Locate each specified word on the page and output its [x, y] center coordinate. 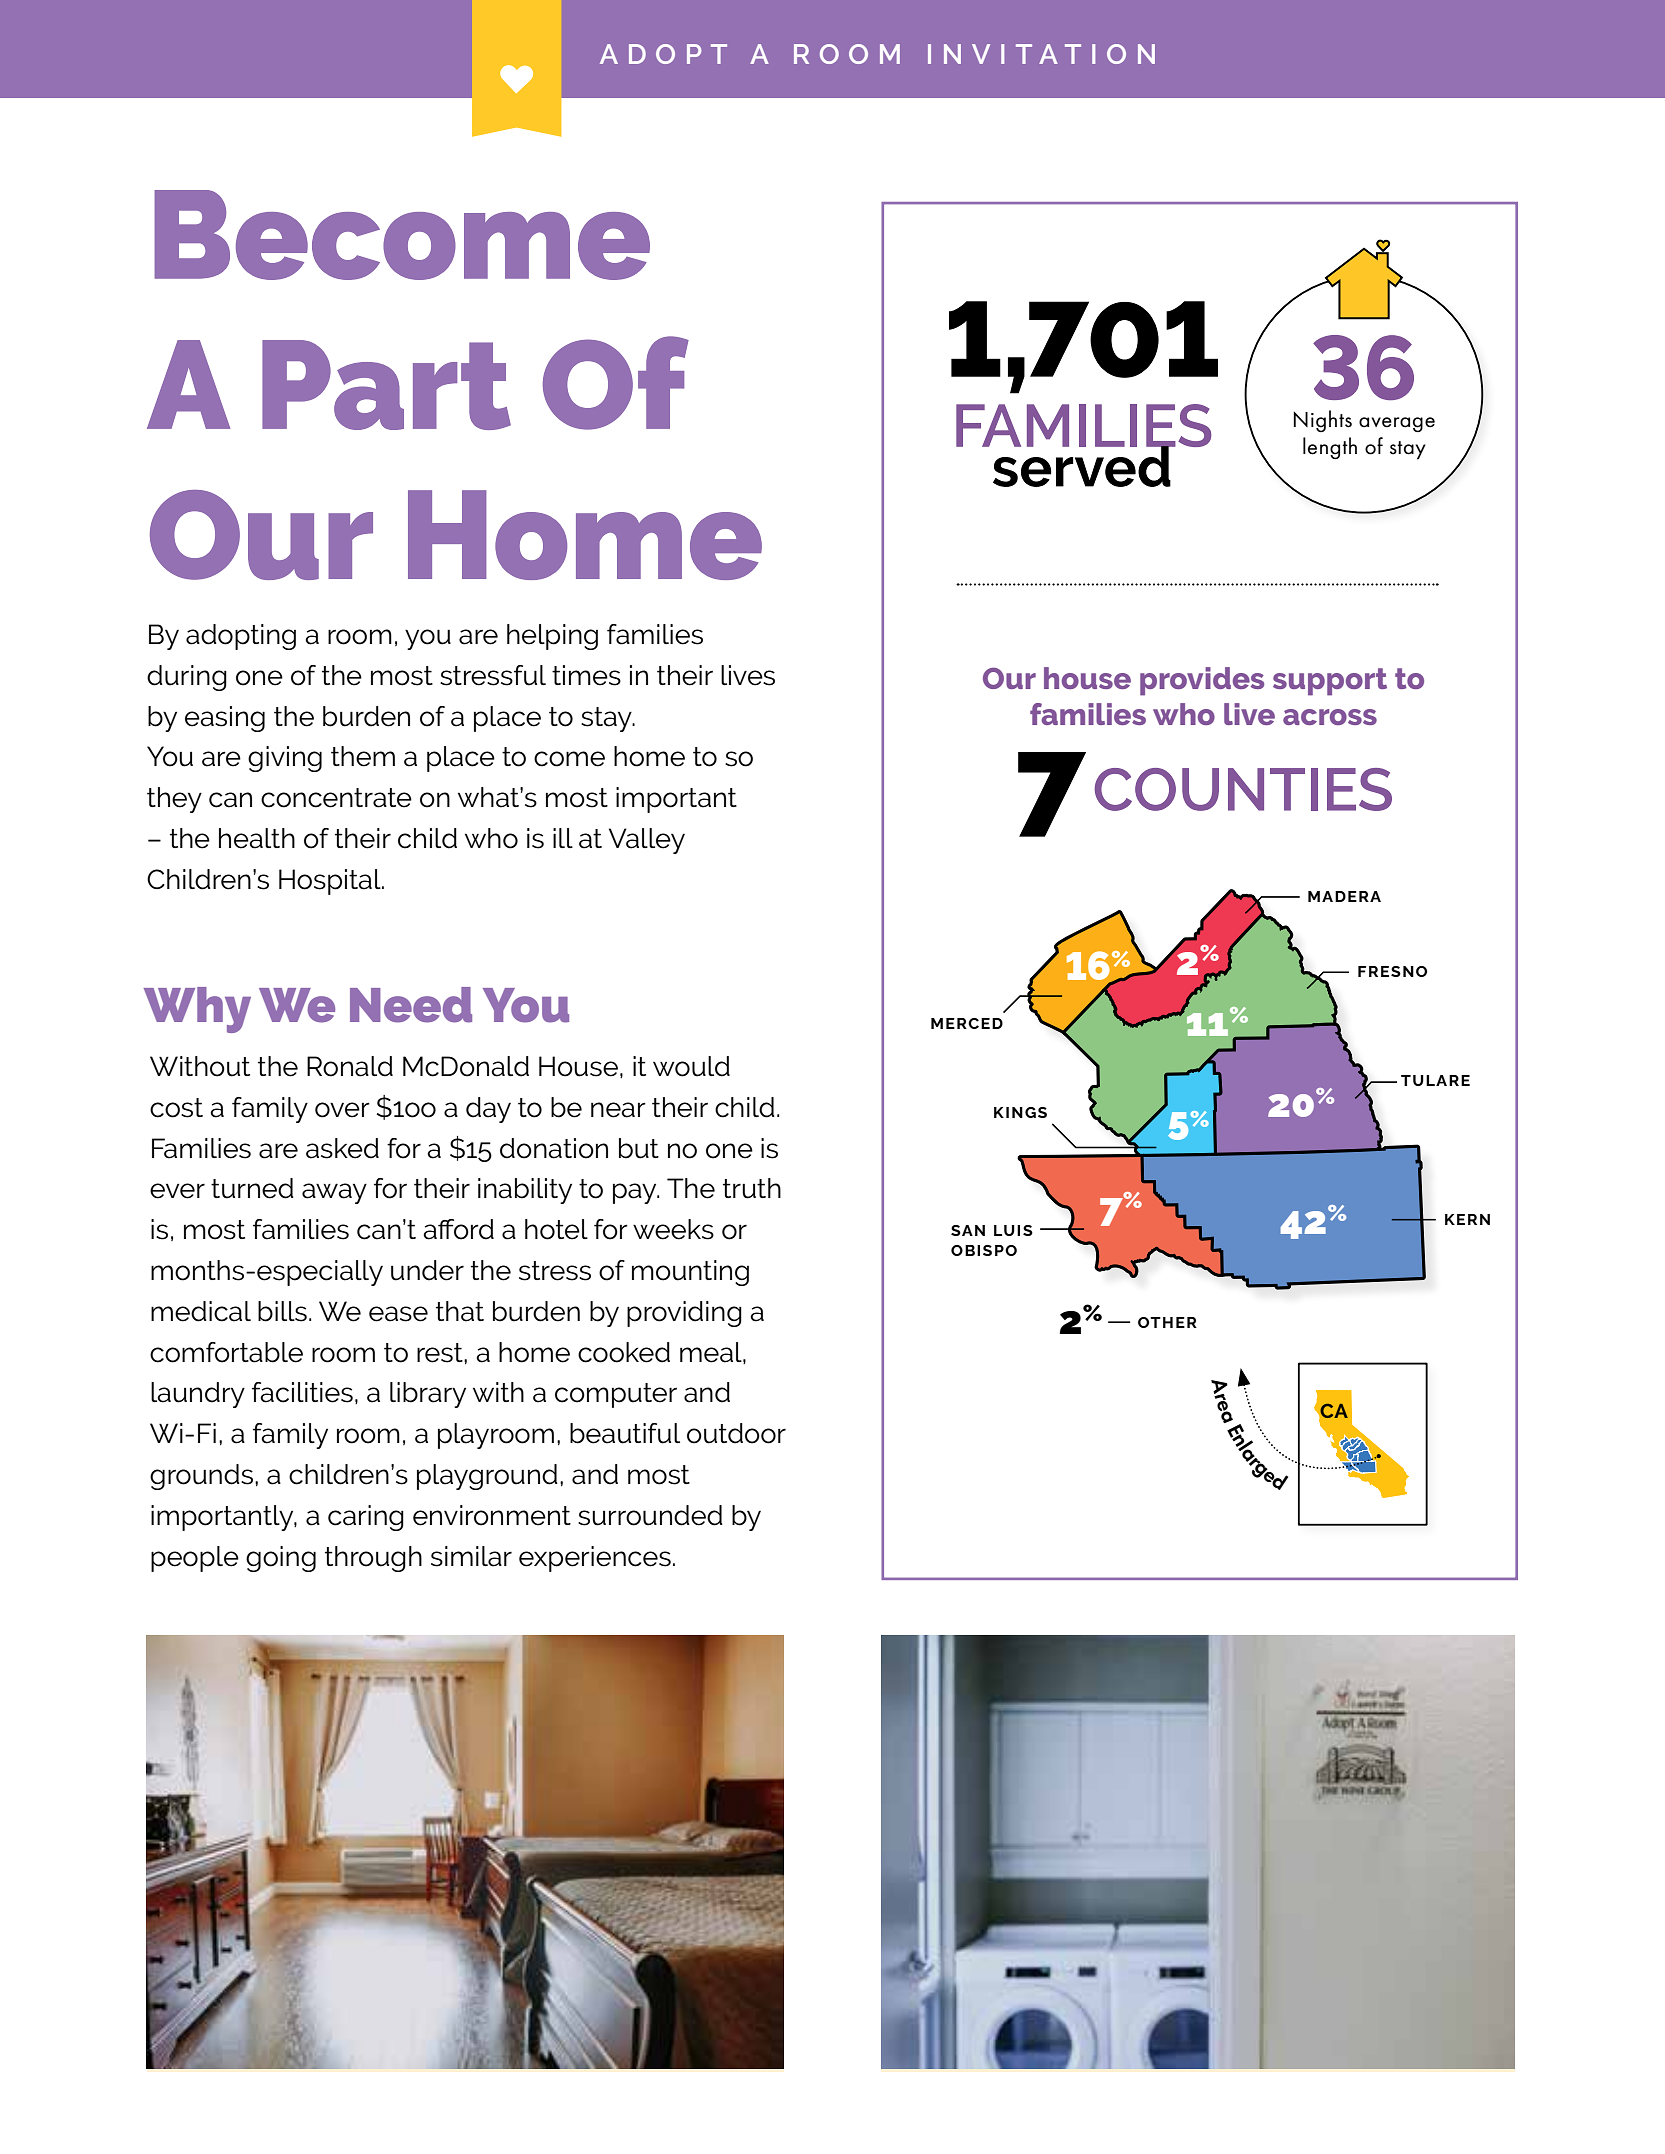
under [427, 1270]
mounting [690, 1273]
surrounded [650, 1515]
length [1330, 448]
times [586, 675]
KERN [1467, 1219]
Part [386, 385]
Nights [1323, 421]
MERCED [967, 1023]
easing [225, 719]
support [1330, 682]
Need [411, 1005]
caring [366, 1518]
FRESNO [1392, 971]
